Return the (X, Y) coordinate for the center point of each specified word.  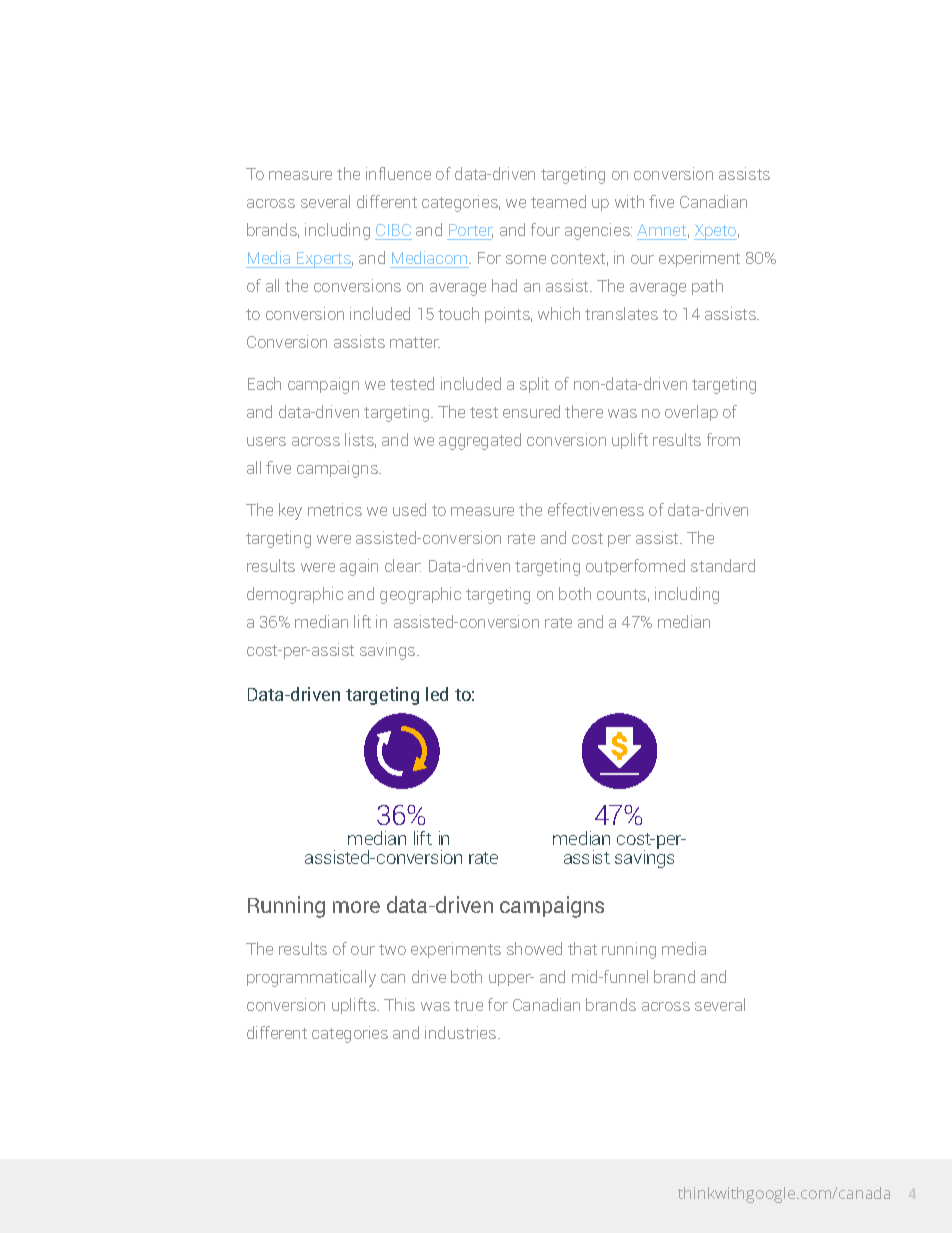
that (582, 948)
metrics (335, 509)
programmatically (311, 978)
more (356, 907)
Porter (471, 231)
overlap (691, 413)
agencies (598, 231)
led (437, 694)
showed (534, 948)
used (409, 509)
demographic (295, 595)
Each (264, 383)
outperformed (635, 567)
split (534, 385)
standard (723, 565)
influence (398, 173)
